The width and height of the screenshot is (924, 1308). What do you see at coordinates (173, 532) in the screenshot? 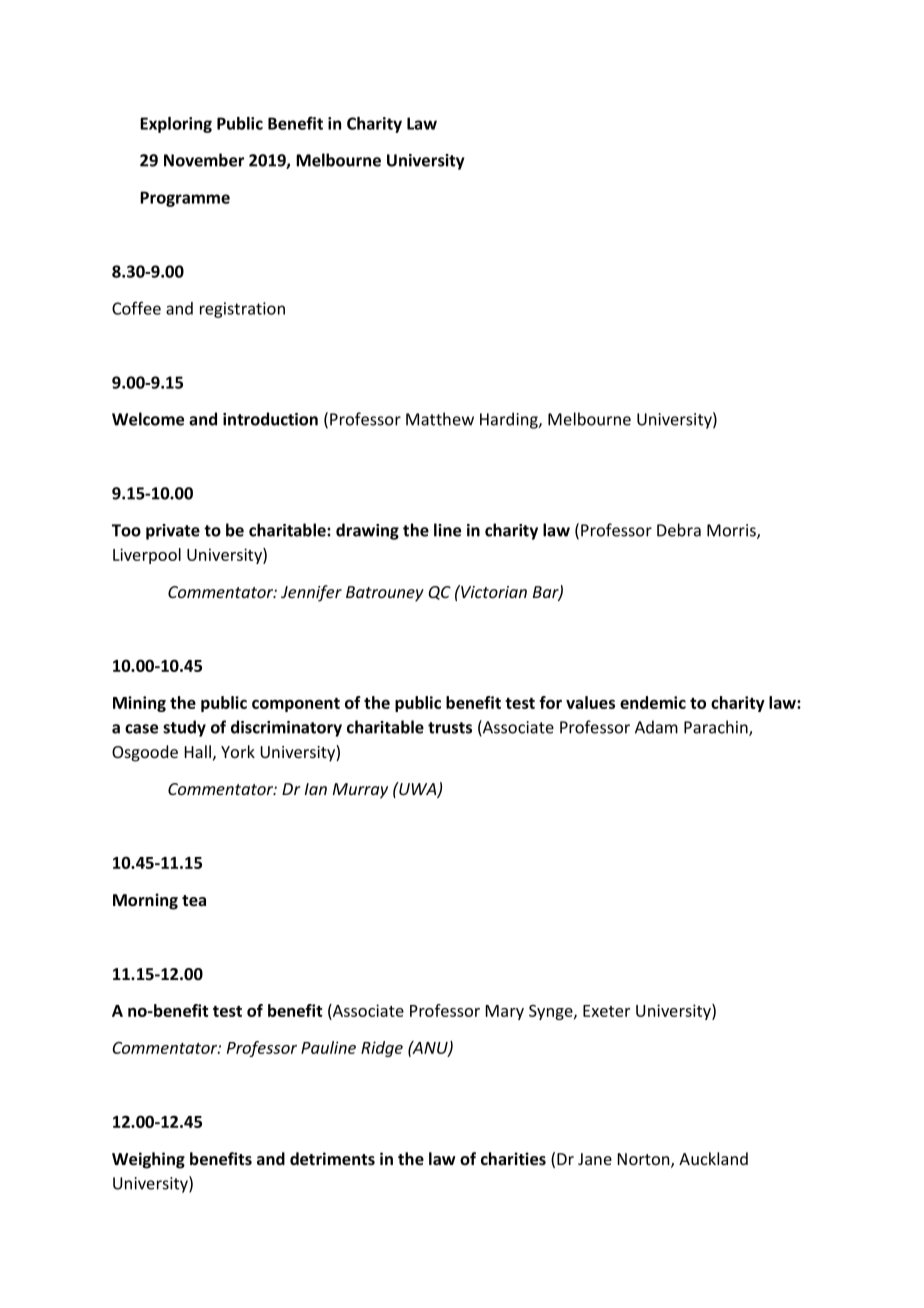
I see `private` at bounding box center [173, 532].
